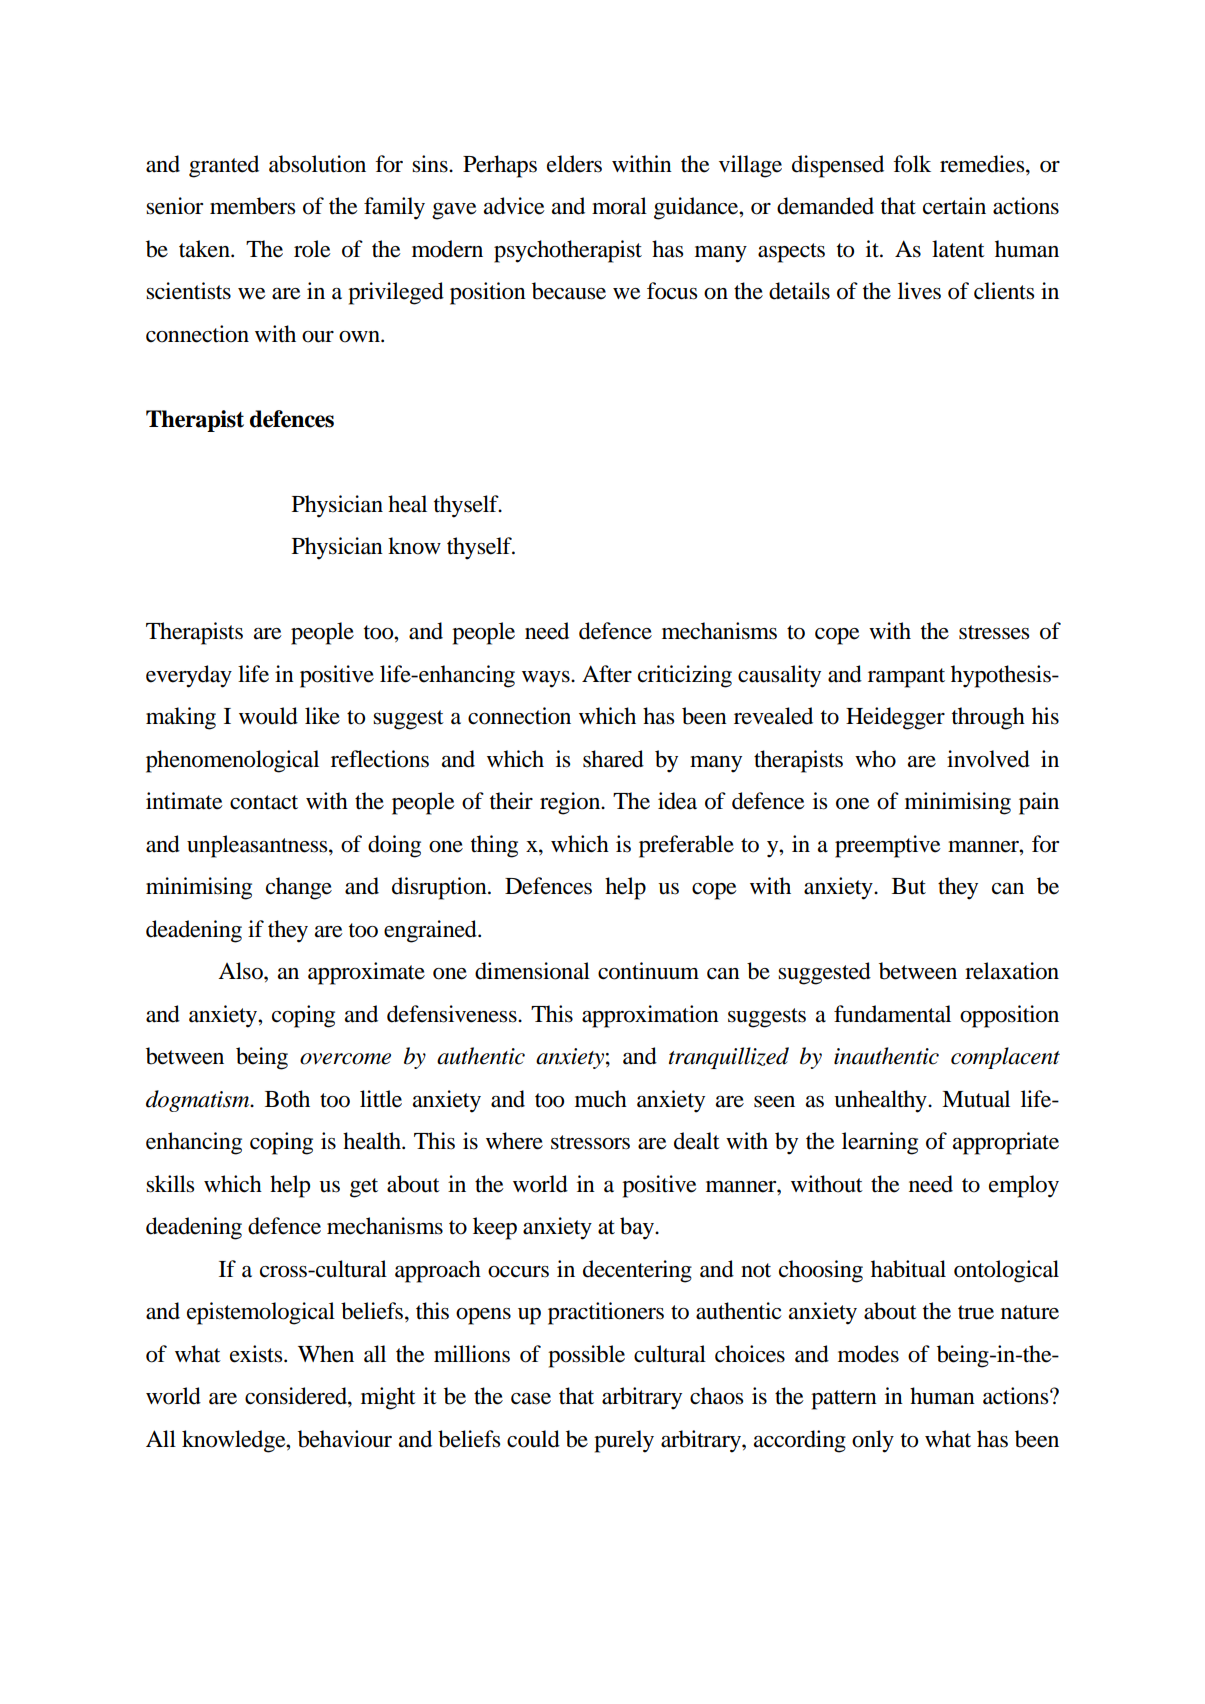  Describe the element at coordinates (619, 206) in the screenshot. I see `moral` at that location.
